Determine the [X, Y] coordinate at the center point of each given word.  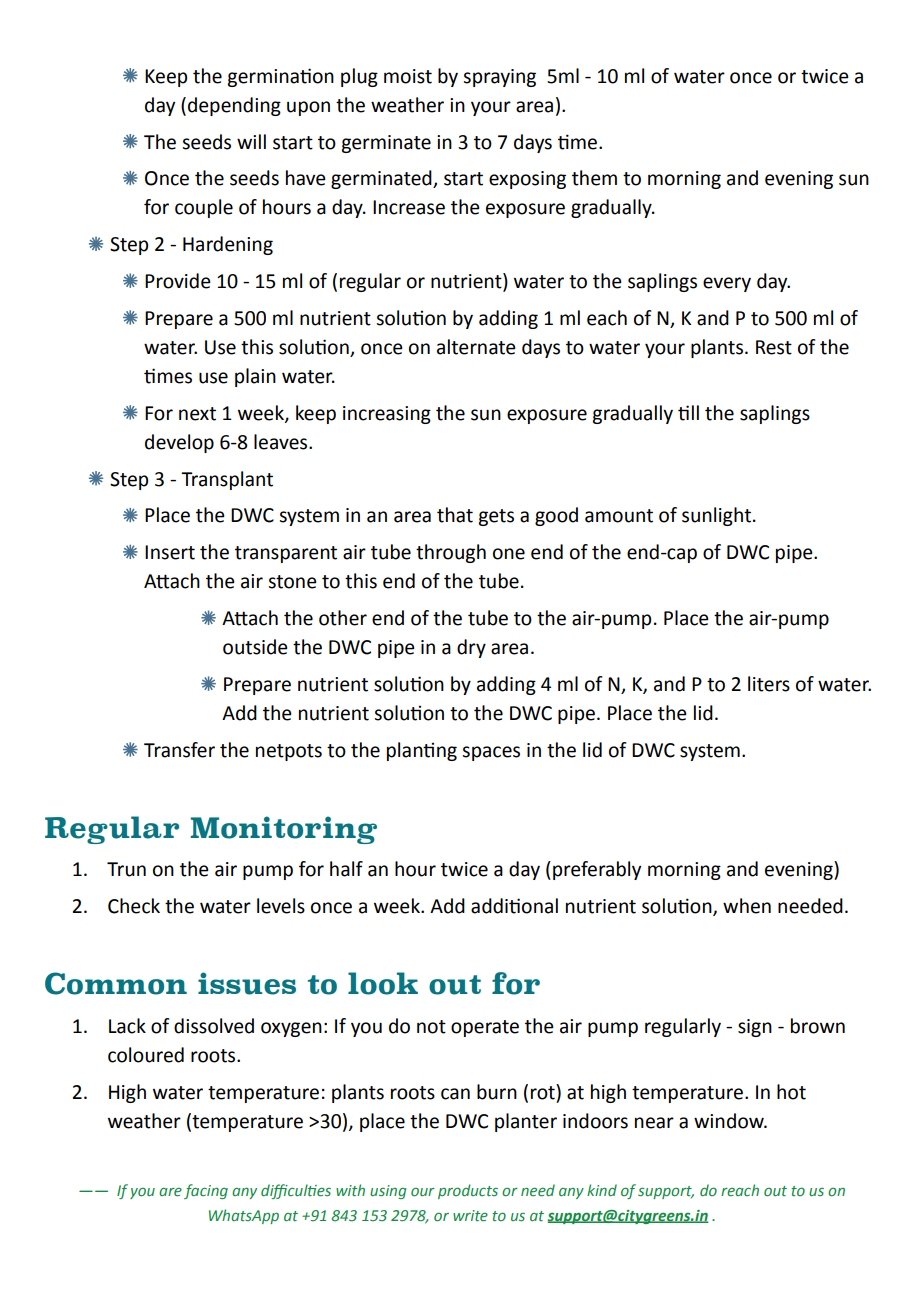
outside [255, 647]
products [468, 1191]
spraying [499, 78]
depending [234, 106]
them [594, 178]
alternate [476, 347]
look [383, 983]
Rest [774, 347]
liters [769, 684]
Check [134, 906]
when [747, 906]
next [197, 414]
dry [471, 648]
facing [206, 1191]
